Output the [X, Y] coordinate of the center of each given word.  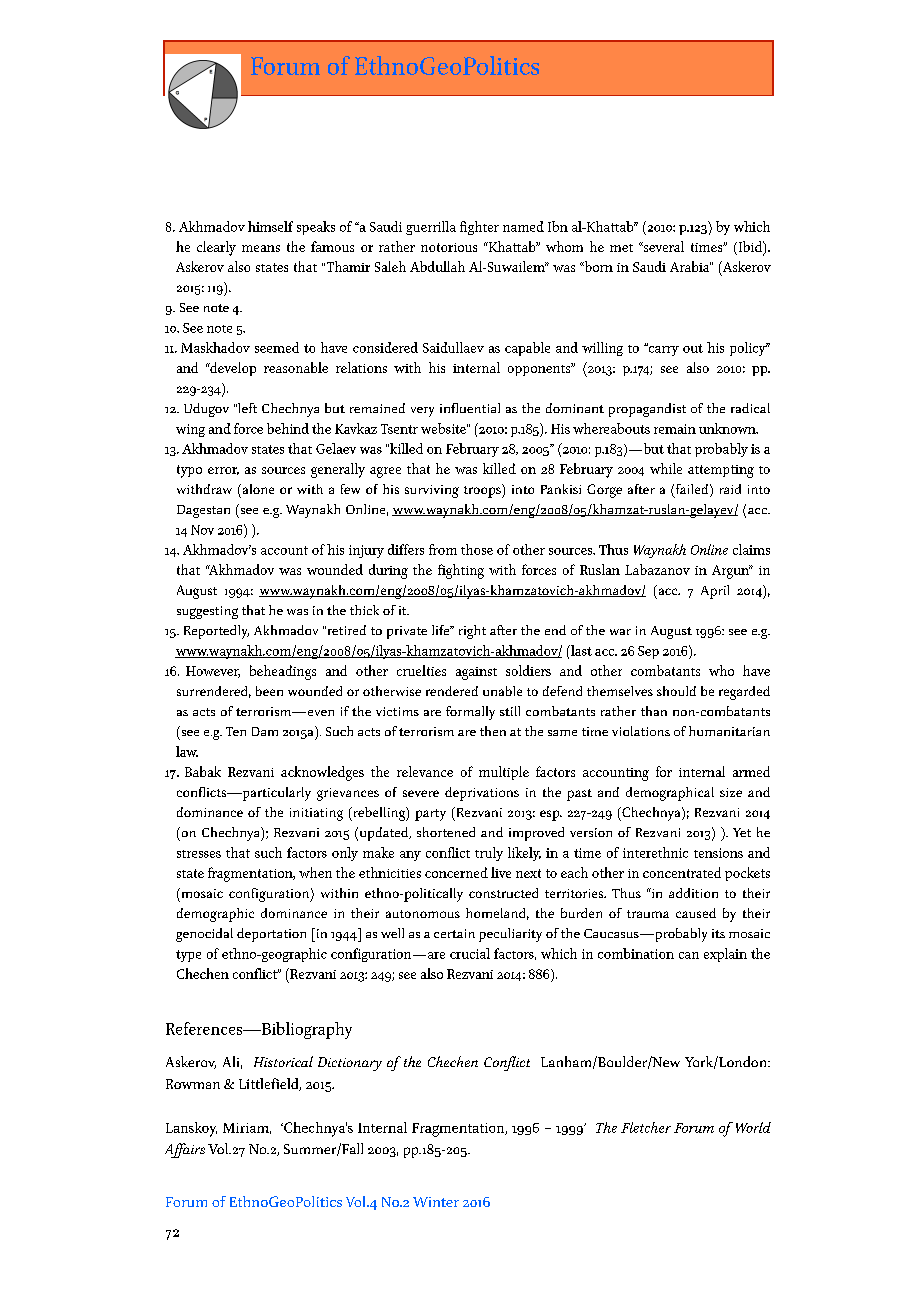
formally [470, 713]
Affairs [185, 1150]
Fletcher [646, 1127]
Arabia [690, 266]
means [261, 248]
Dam [265, 731]
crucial [470, 953]
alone [257, 489]
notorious [449, 247]
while [666, 468]
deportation [271, 935]
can [689, 955]
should [676, 691]
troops [483, 491]
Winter [436, 1202]
